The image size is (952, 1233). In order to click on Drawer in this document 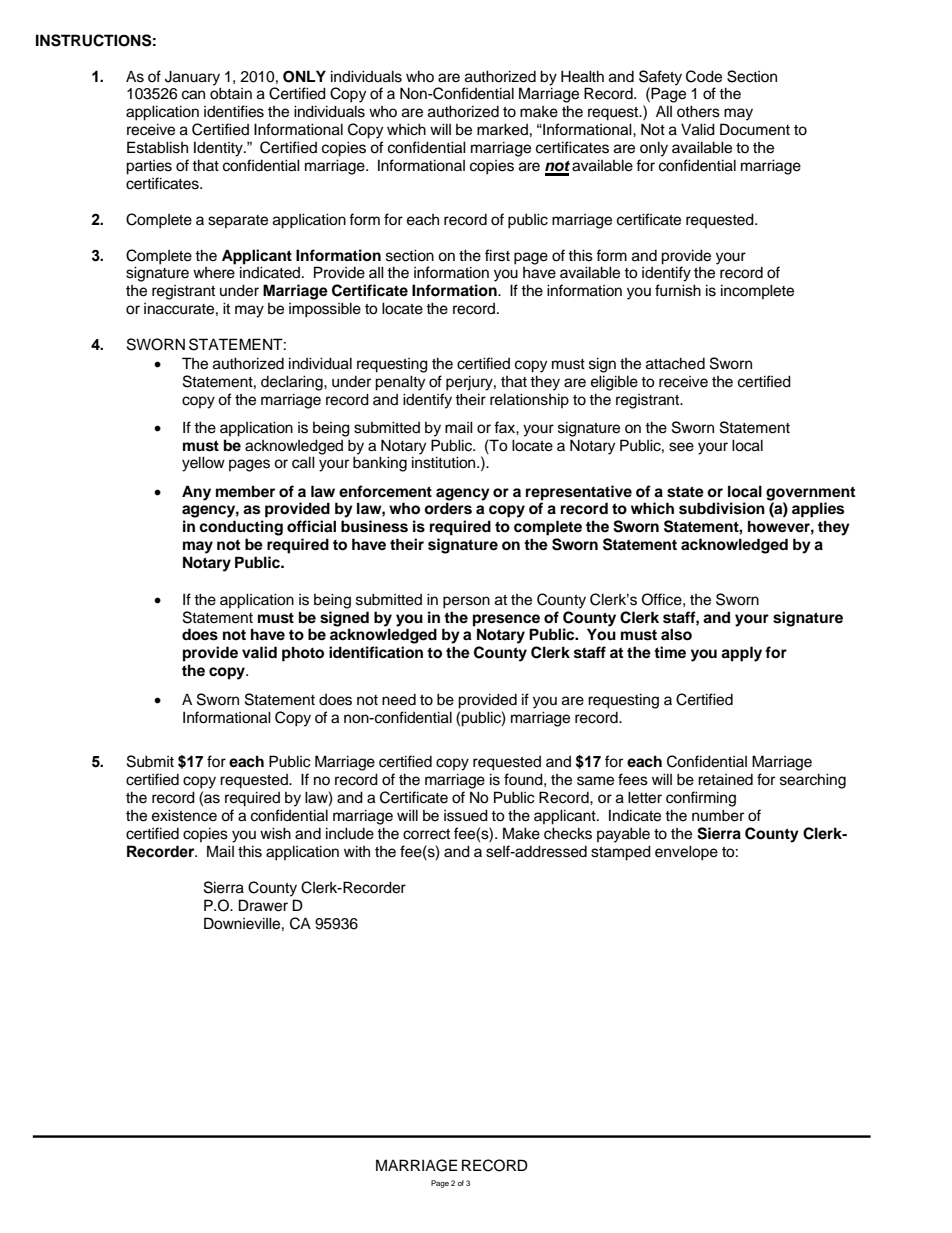, I will do `click(263, 905)`.
